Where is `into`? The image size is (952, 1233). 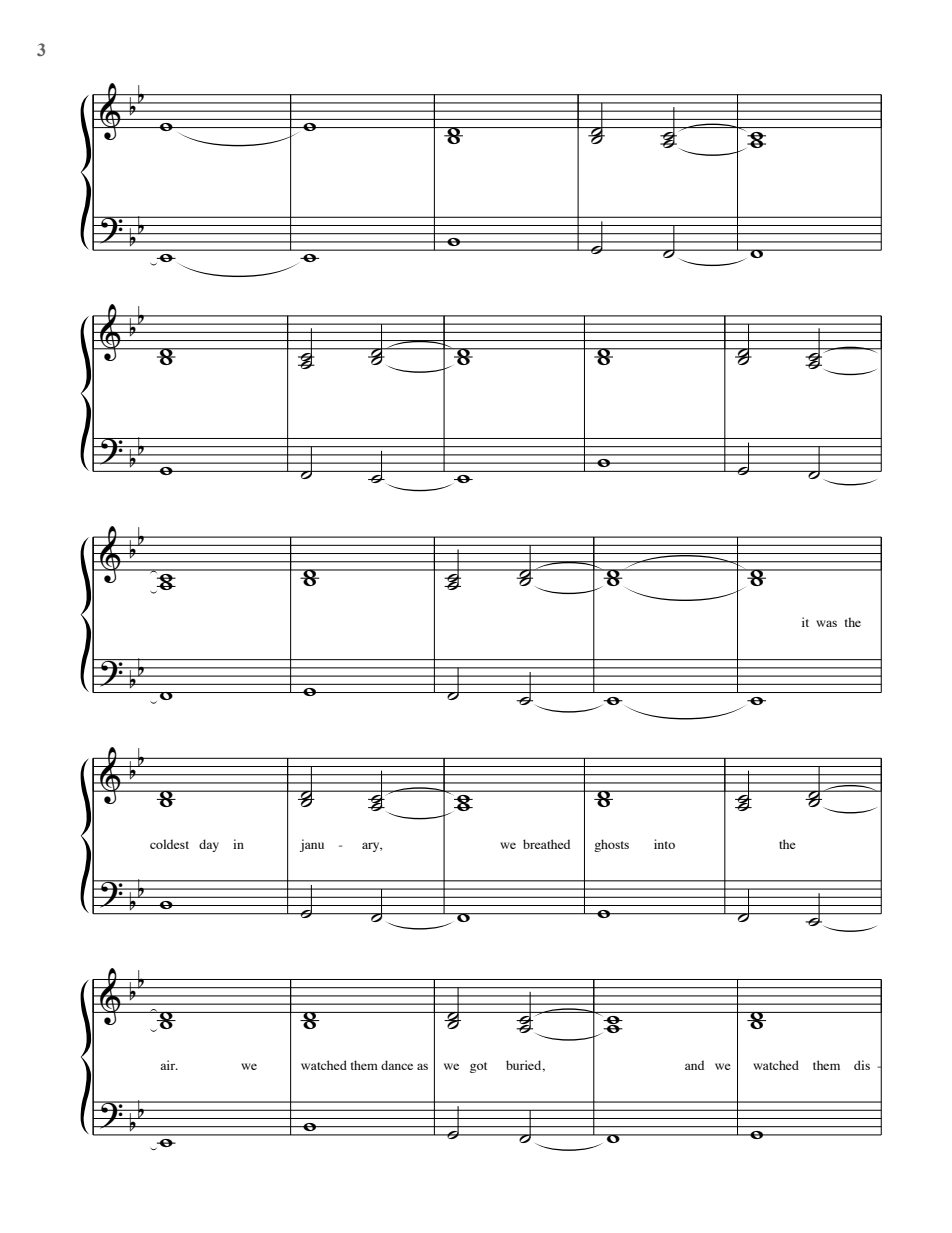
into is located at coordinates (664, 844).
